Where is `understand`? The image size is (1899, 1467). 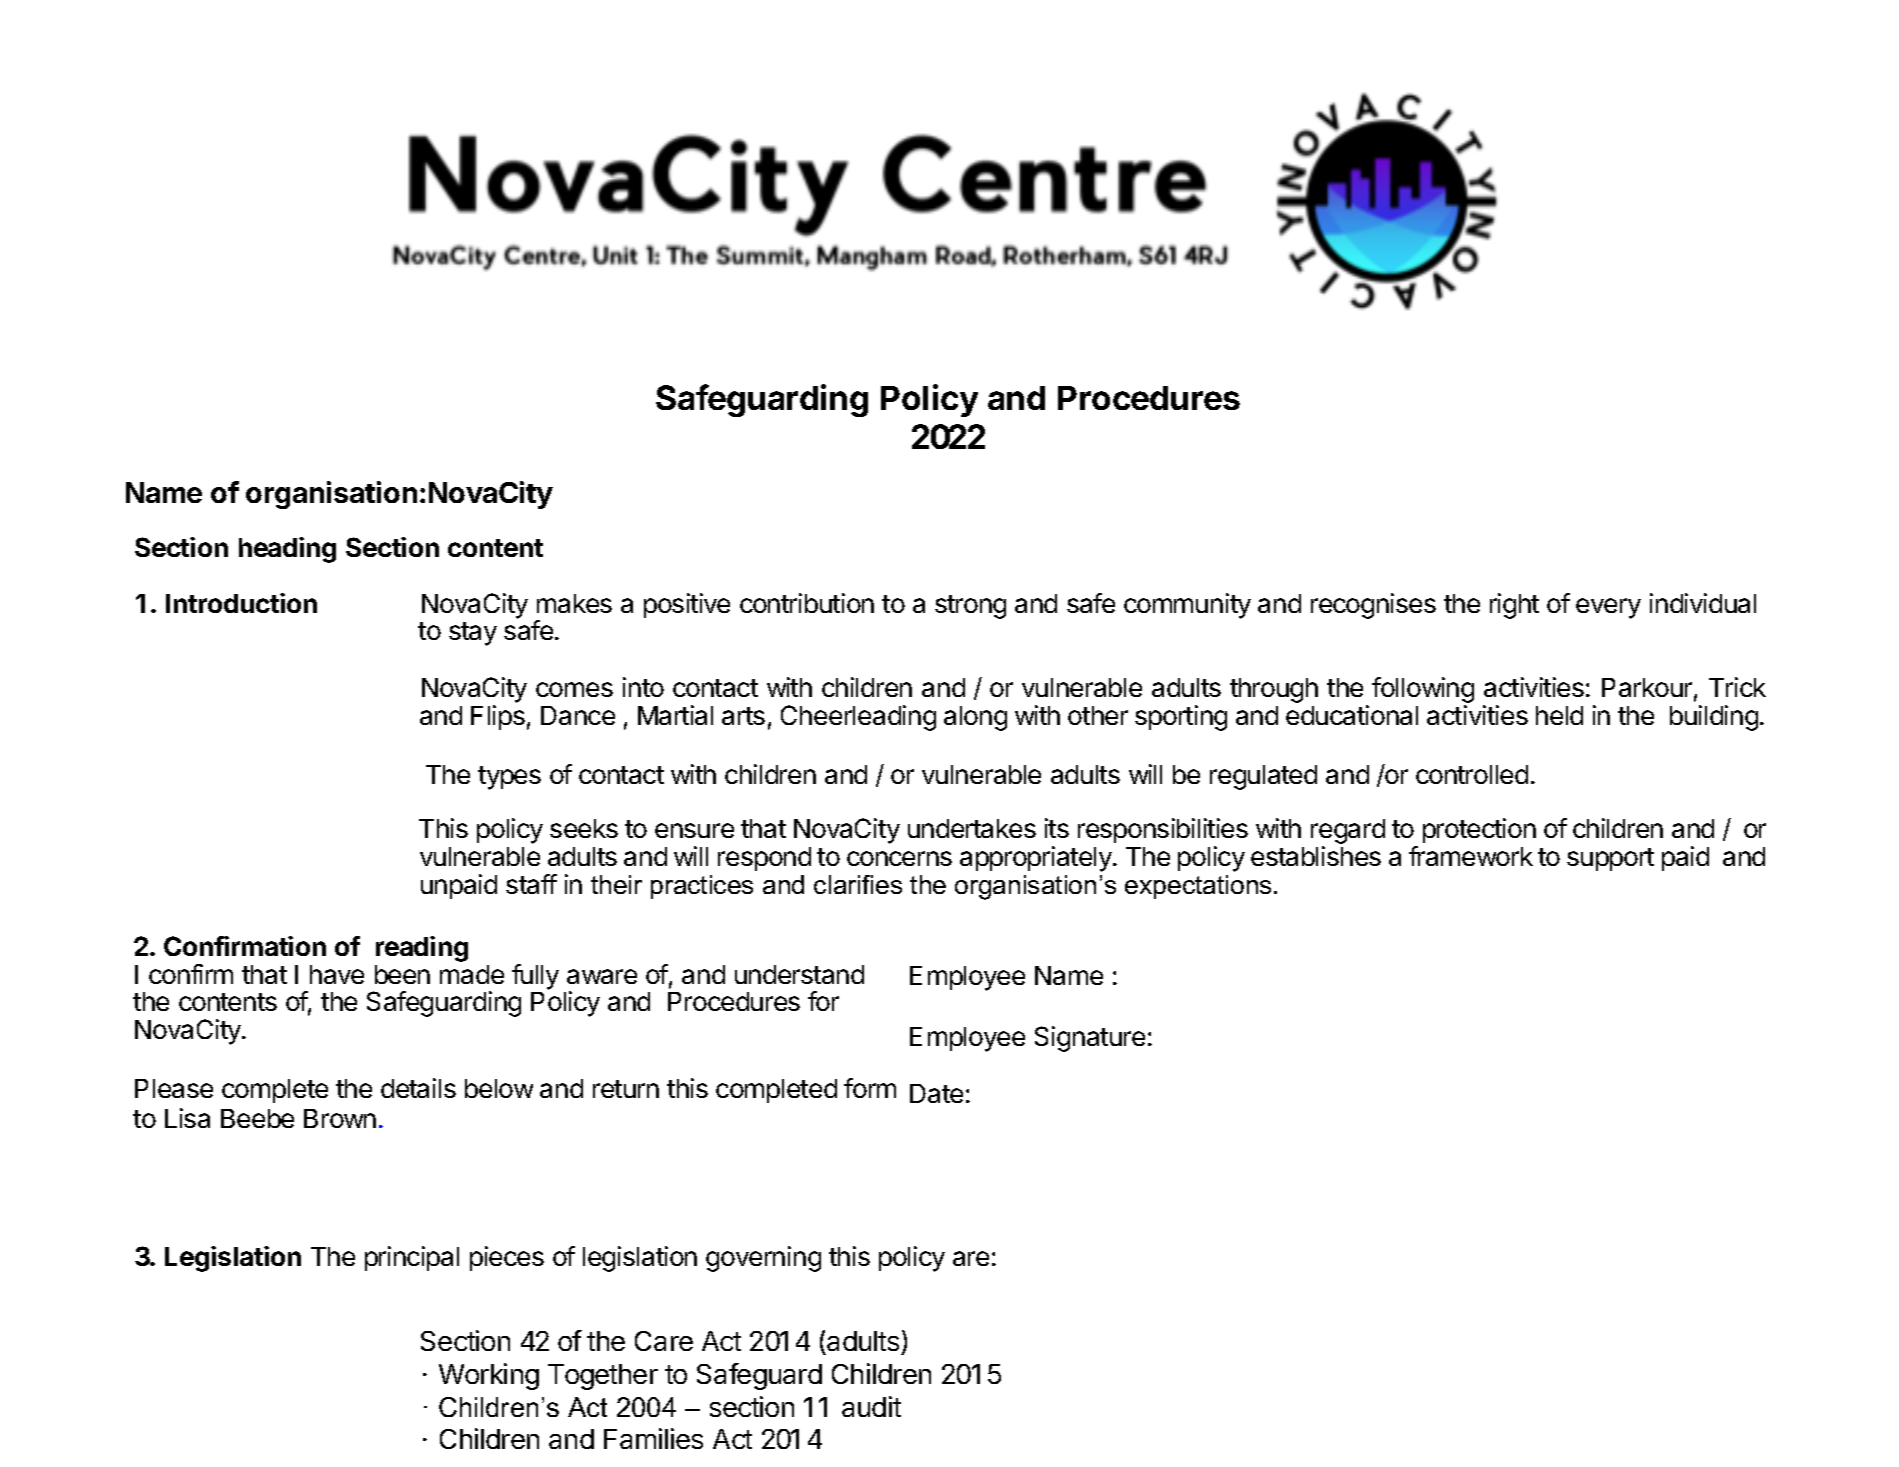 understand is located at coordinates (799, 974).
